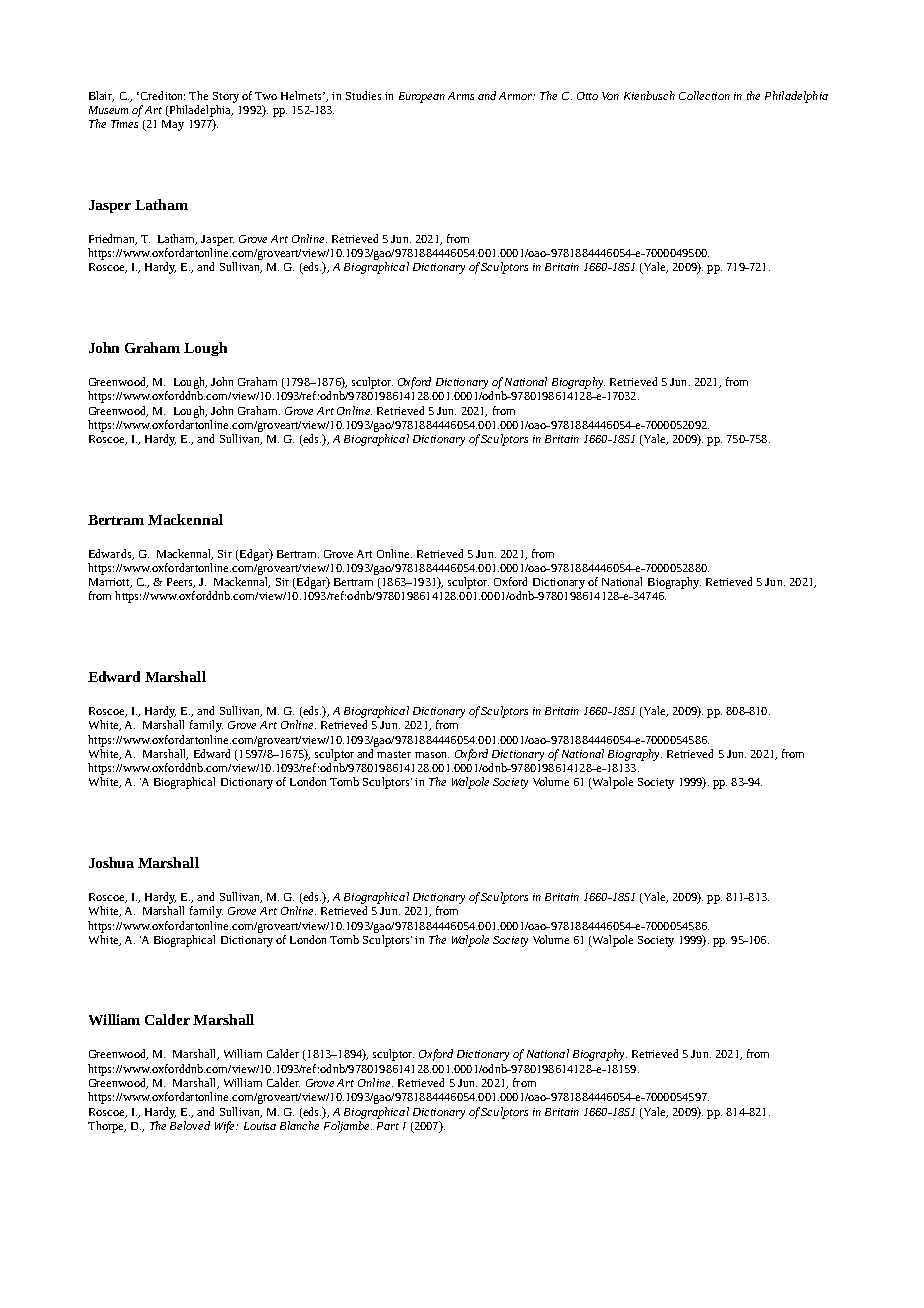 This image has height=1308, width=924. Describe the element at coordinates (388, 1126) in the image. I see `Part` at that location.
